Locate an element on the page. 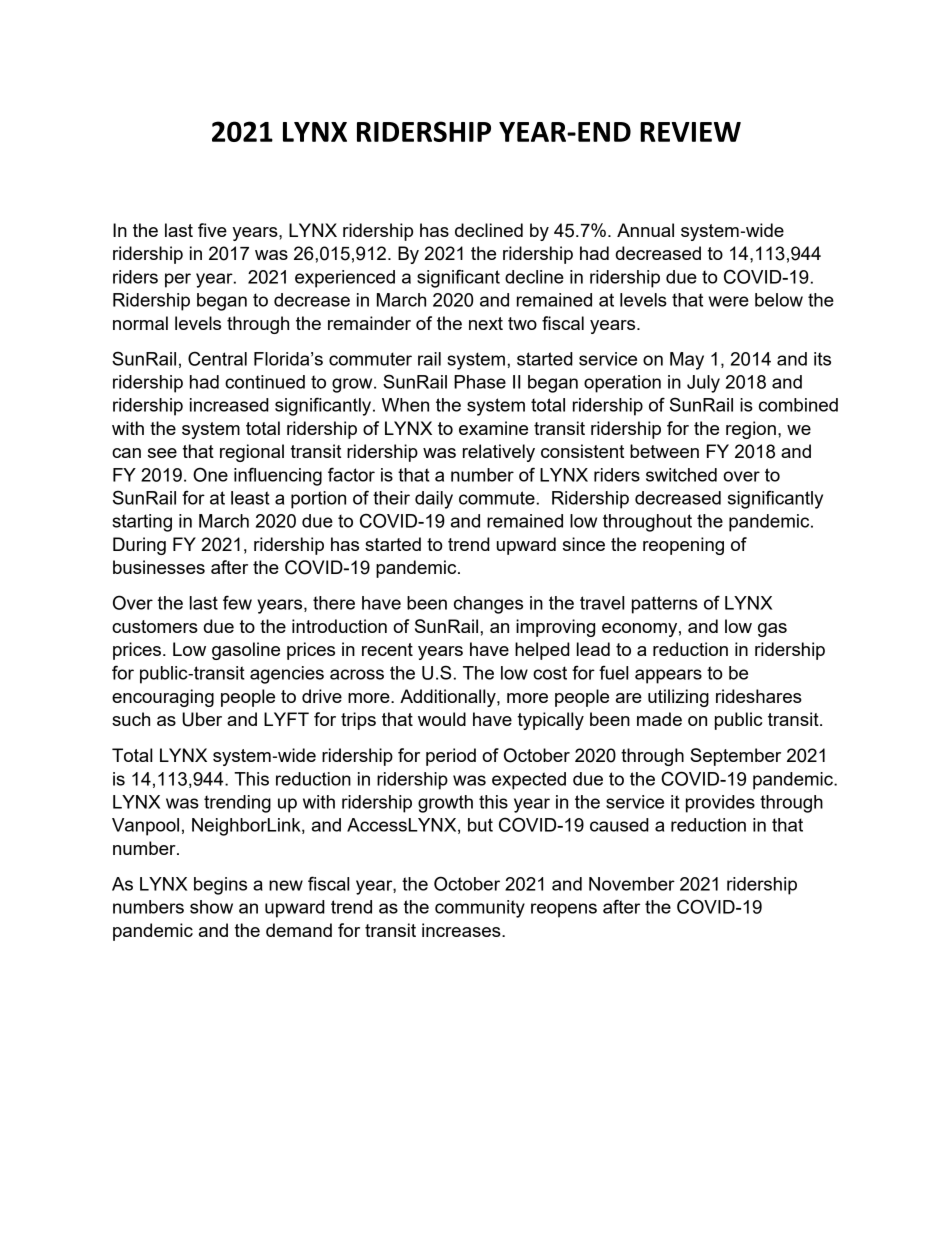 The height and width of the image is (1233, 952). show is located at coordinates (211, 907).
